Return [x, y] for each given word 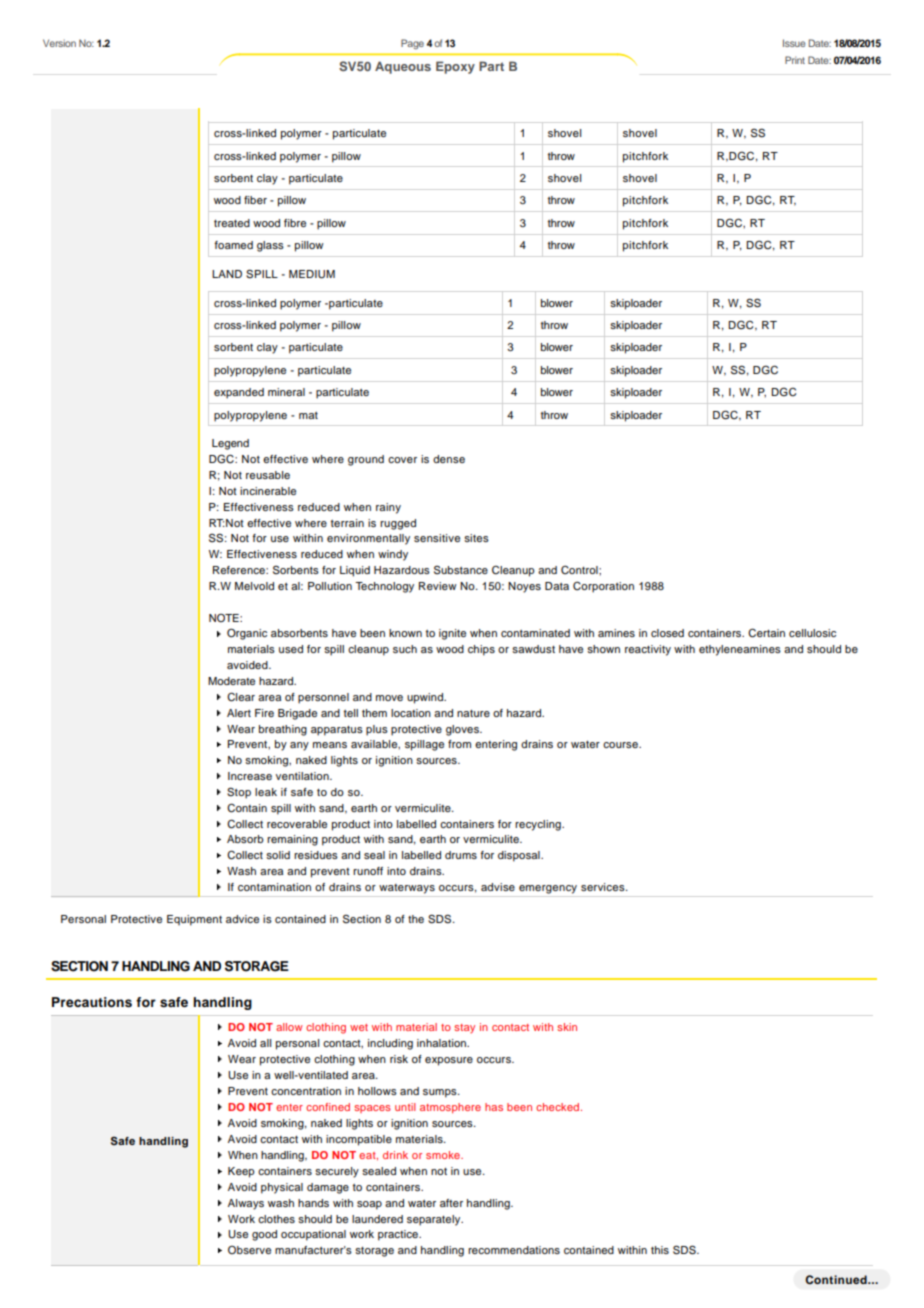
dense [449, 459]
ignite [452, 634]
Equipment [194, 920]
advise [498, 887]
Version [59, 43]
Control [580, 570]
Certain [766, 633]
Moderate [231, 681]
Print [795, 60]
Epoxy [455, 67]
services [604, 887]
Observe [249, 1250]
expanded [239, 393]
